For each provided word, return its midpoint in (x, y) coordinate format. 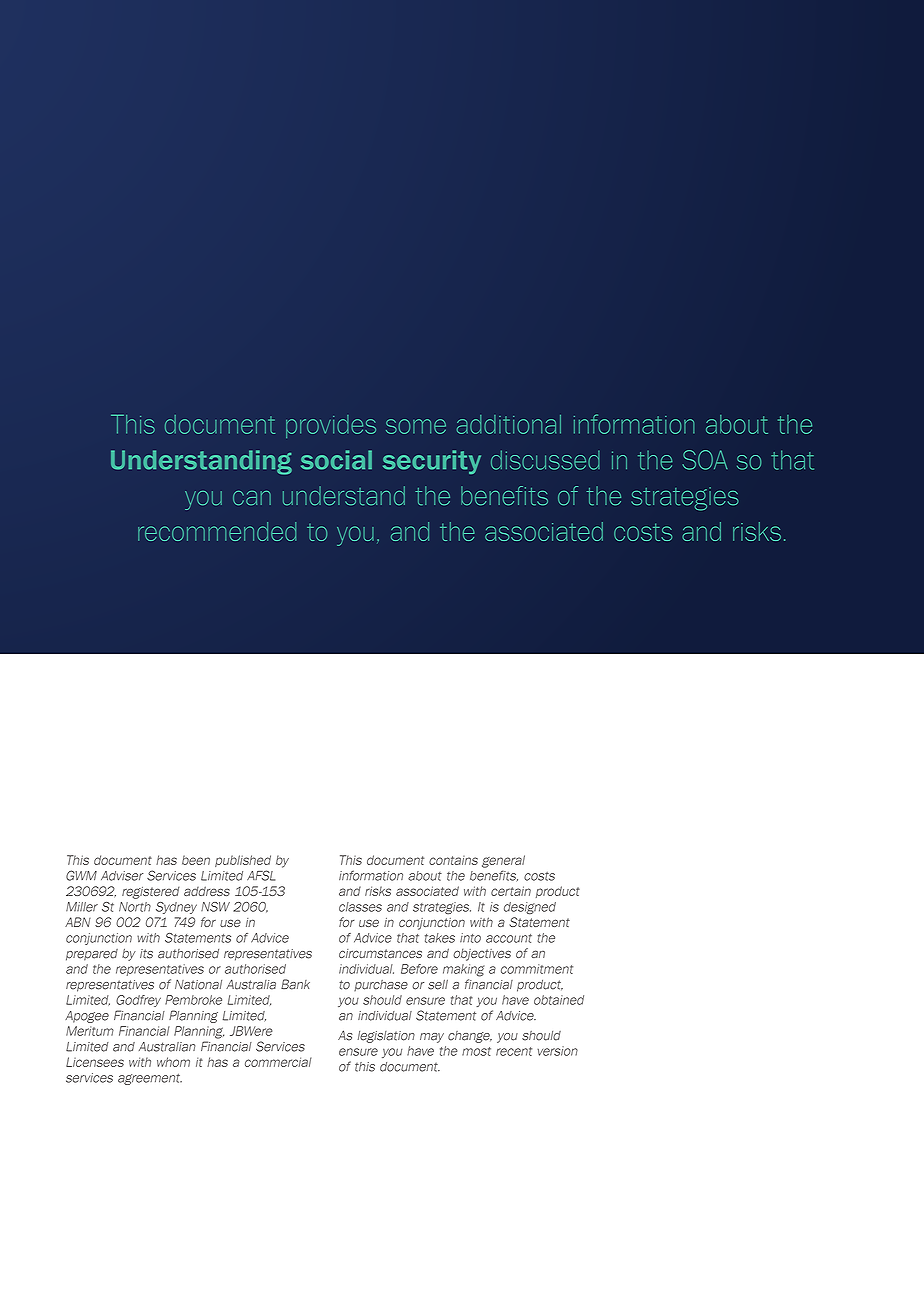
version (557, 1051)
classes (360, 907)
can (252, 498)
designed (530, 908)
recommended (217, 531)
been (196, 860)
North (135, 907)
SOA (705, 460)
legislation (386, 1037)
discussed (545, 460)
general (503, 861)
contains (453, 860)
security (432, 462)
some (416, 426)
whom (173, 1062)
